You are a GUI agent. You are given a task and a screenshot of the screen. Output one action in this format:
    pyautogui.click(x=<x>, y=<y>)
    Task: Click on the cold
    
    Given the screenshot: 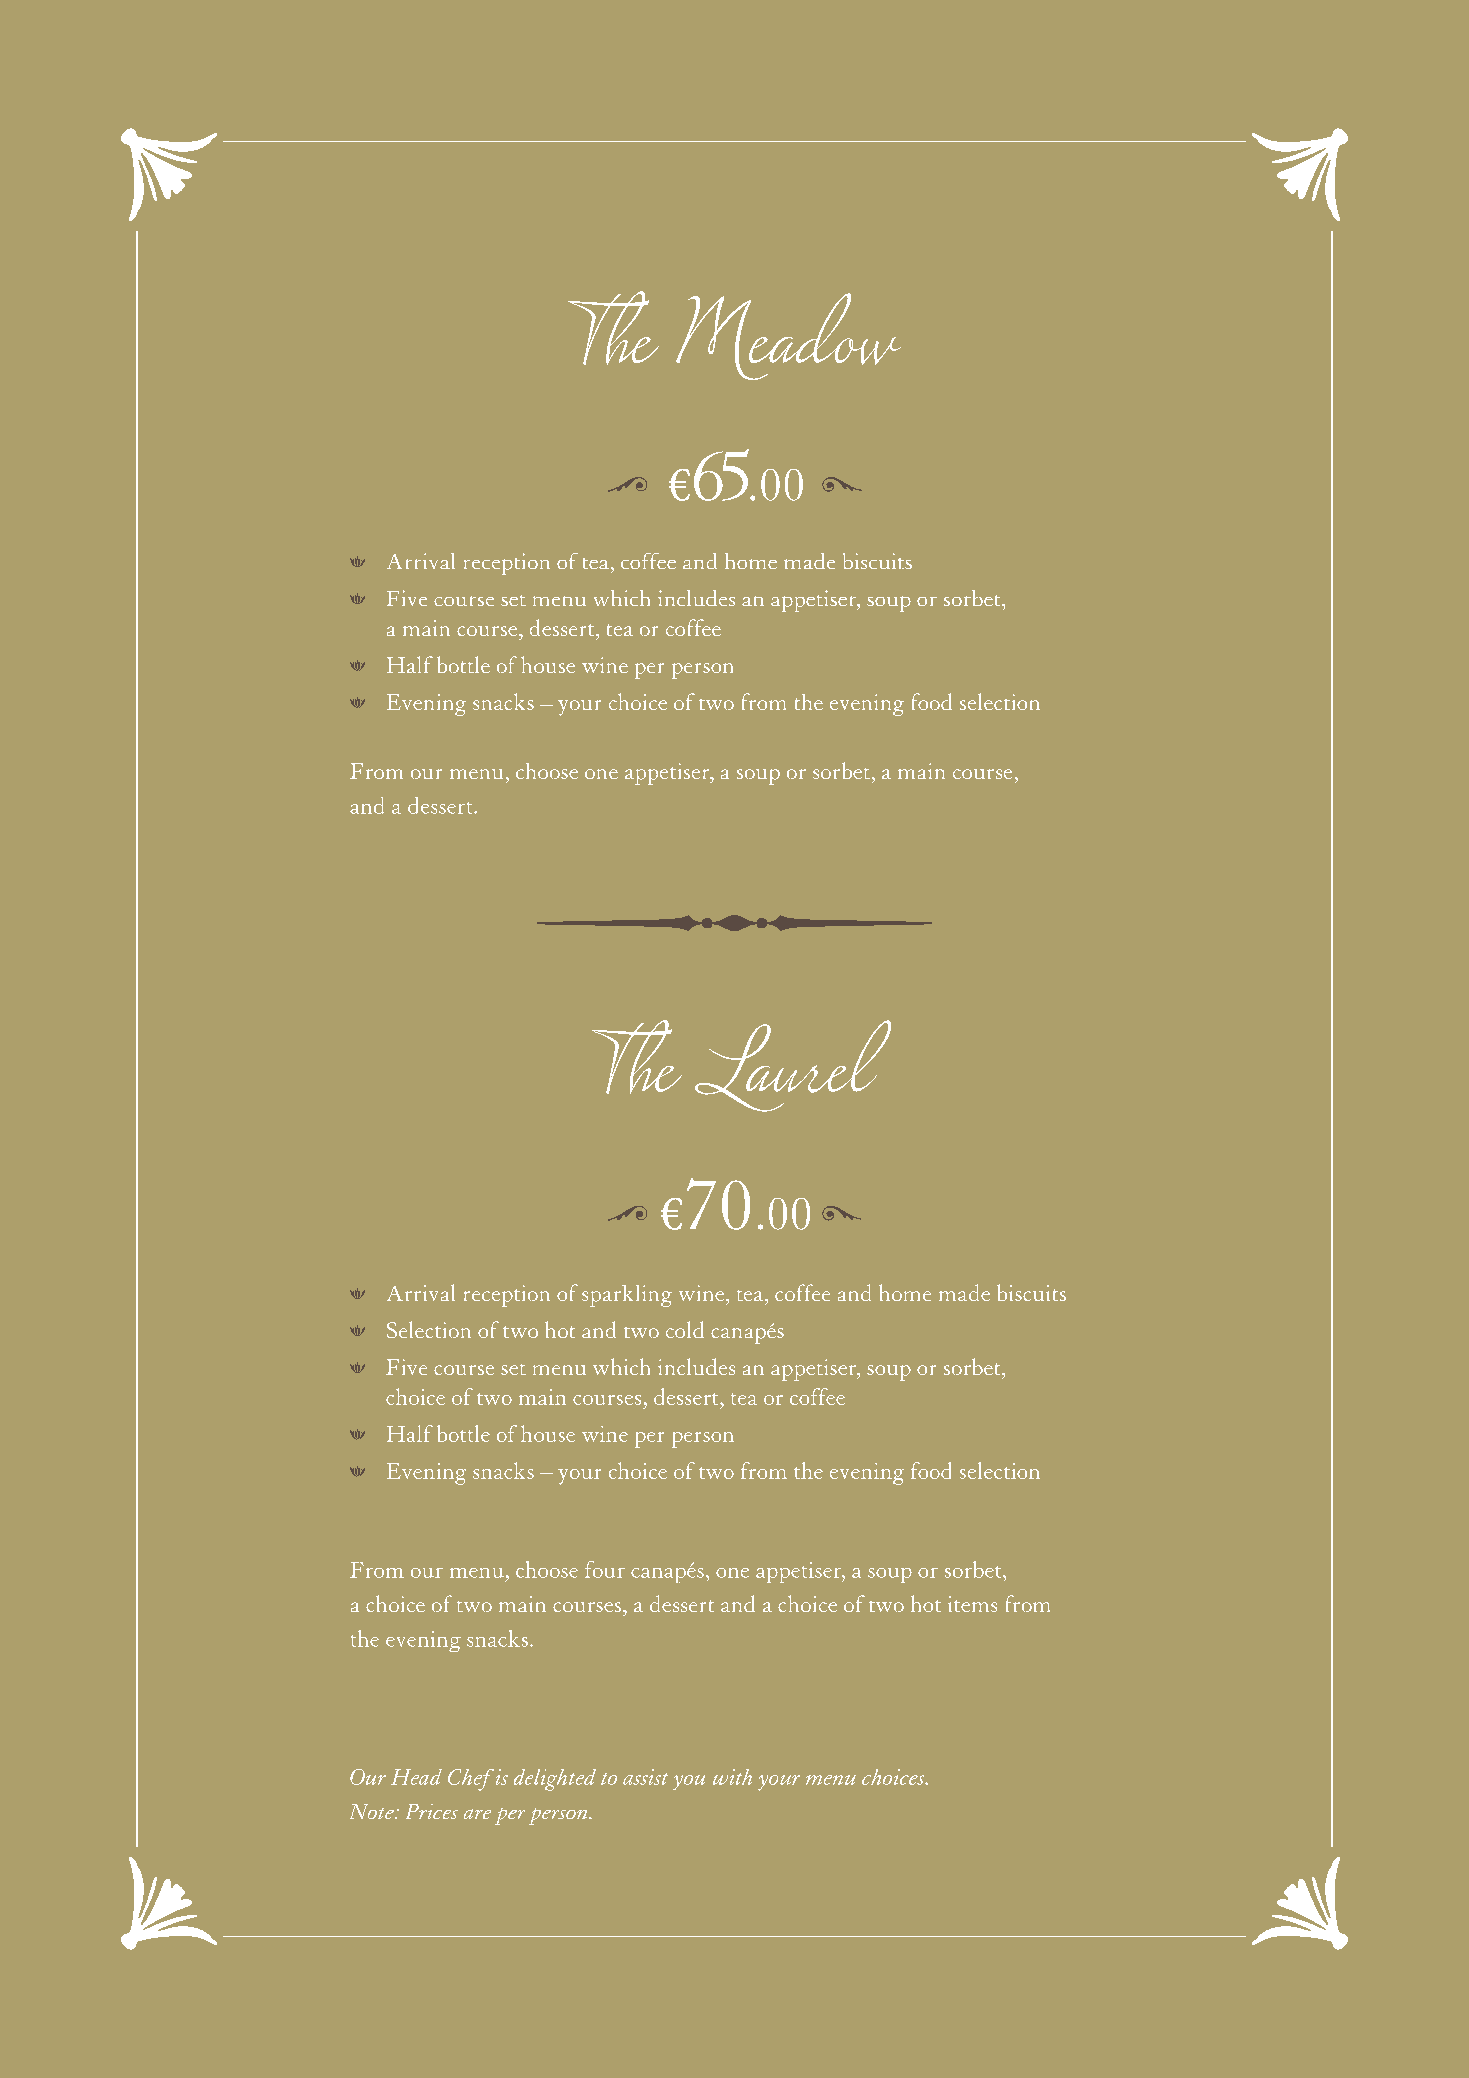 What is the action you would take?
    pyautogui.click(x=685, y=1329)
